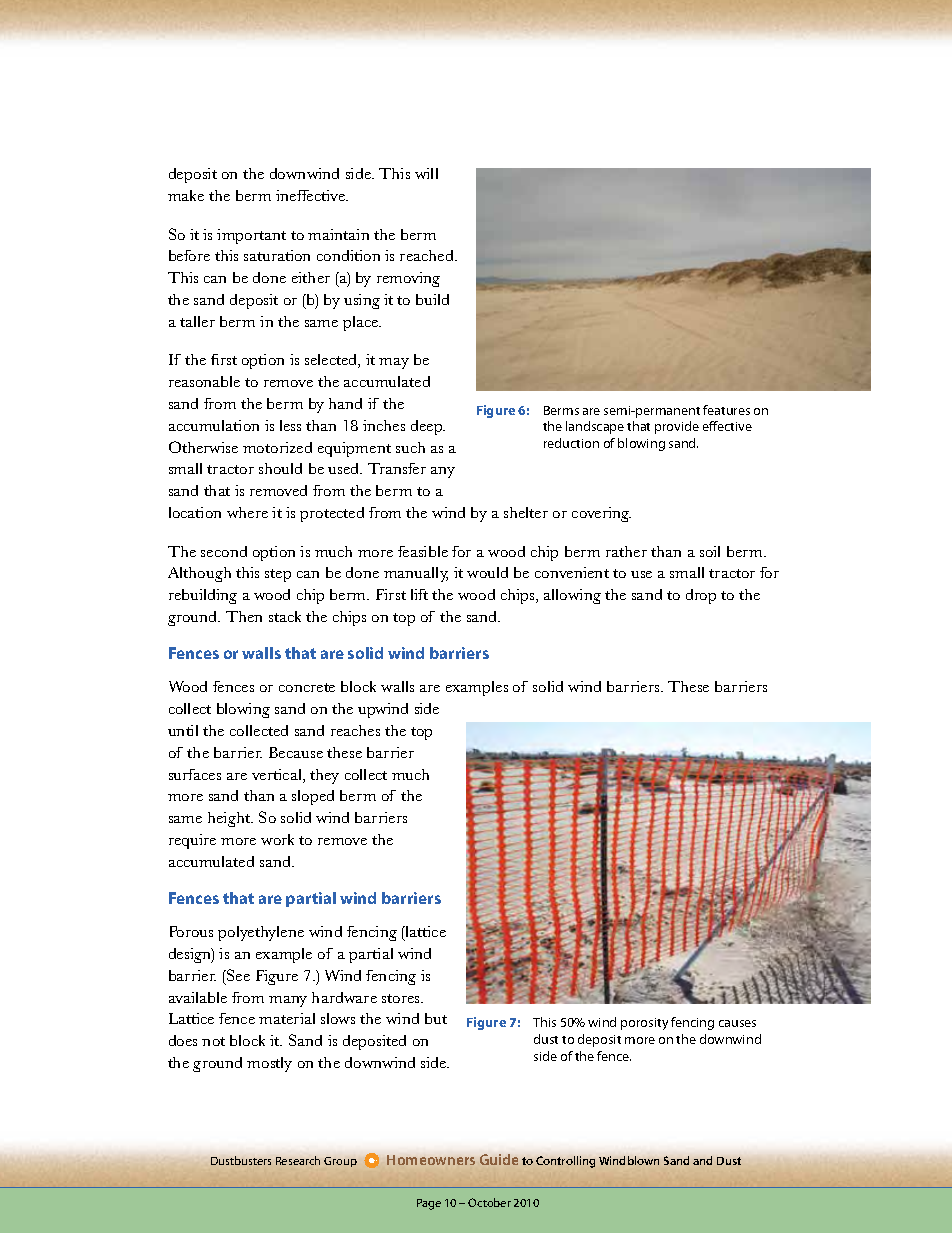 The width and height of the image is (952, 1233). What do you see at coordinates (644, 1024) in the image?
I see `porosity` at bounding box center [644, 1024].
